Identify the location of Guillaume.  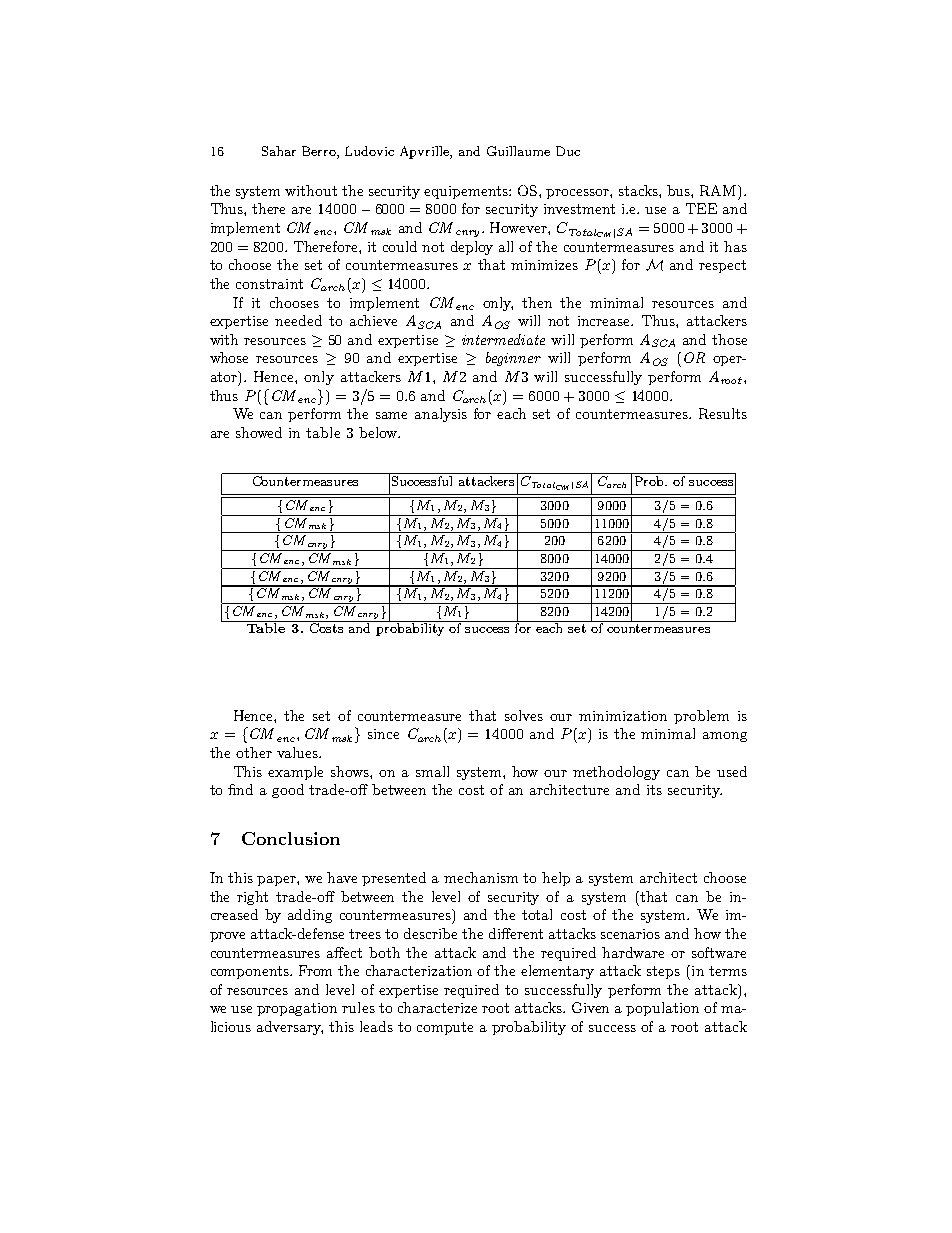
(518, 151).
